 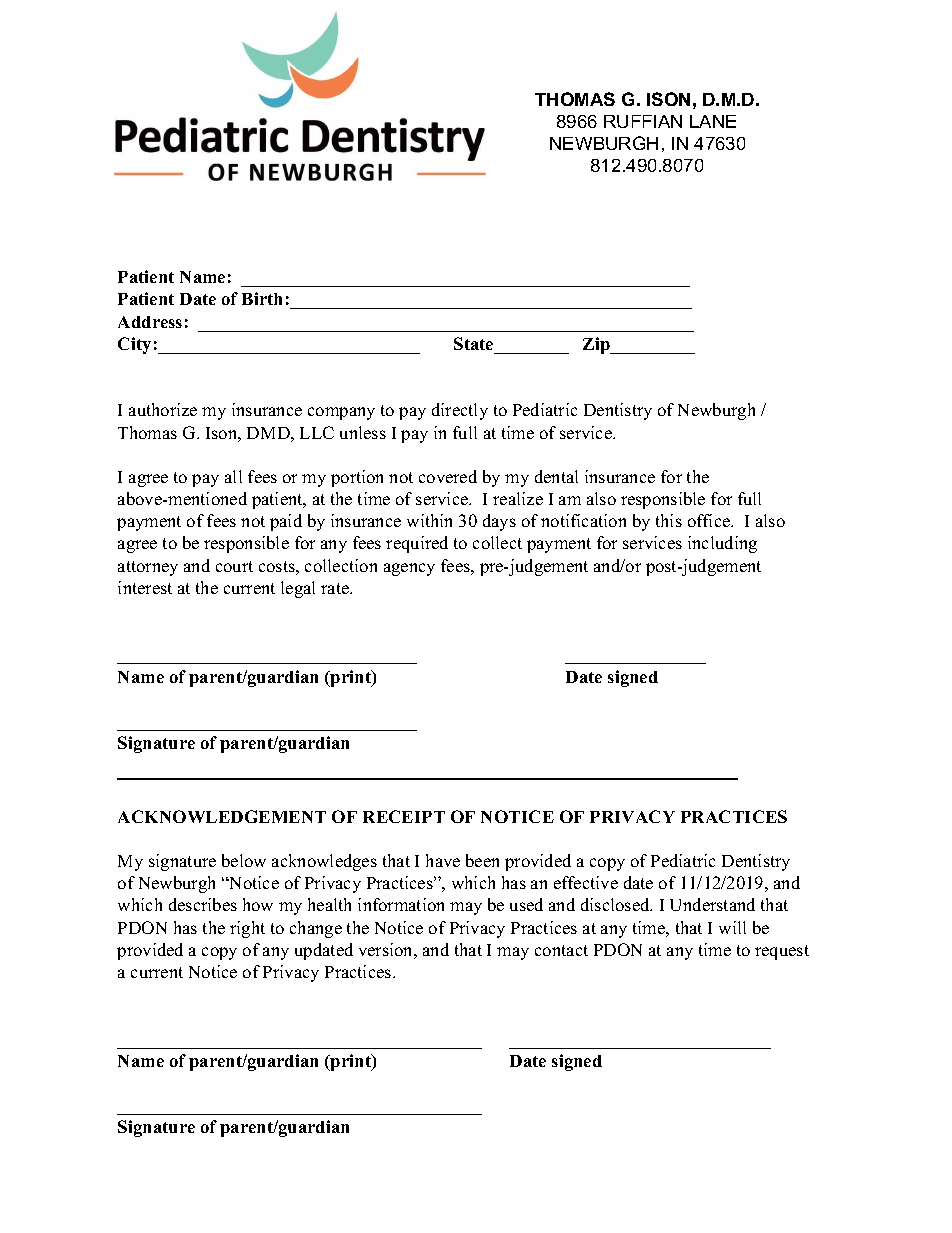 I want to click on days, so click(x=499, y=522).
